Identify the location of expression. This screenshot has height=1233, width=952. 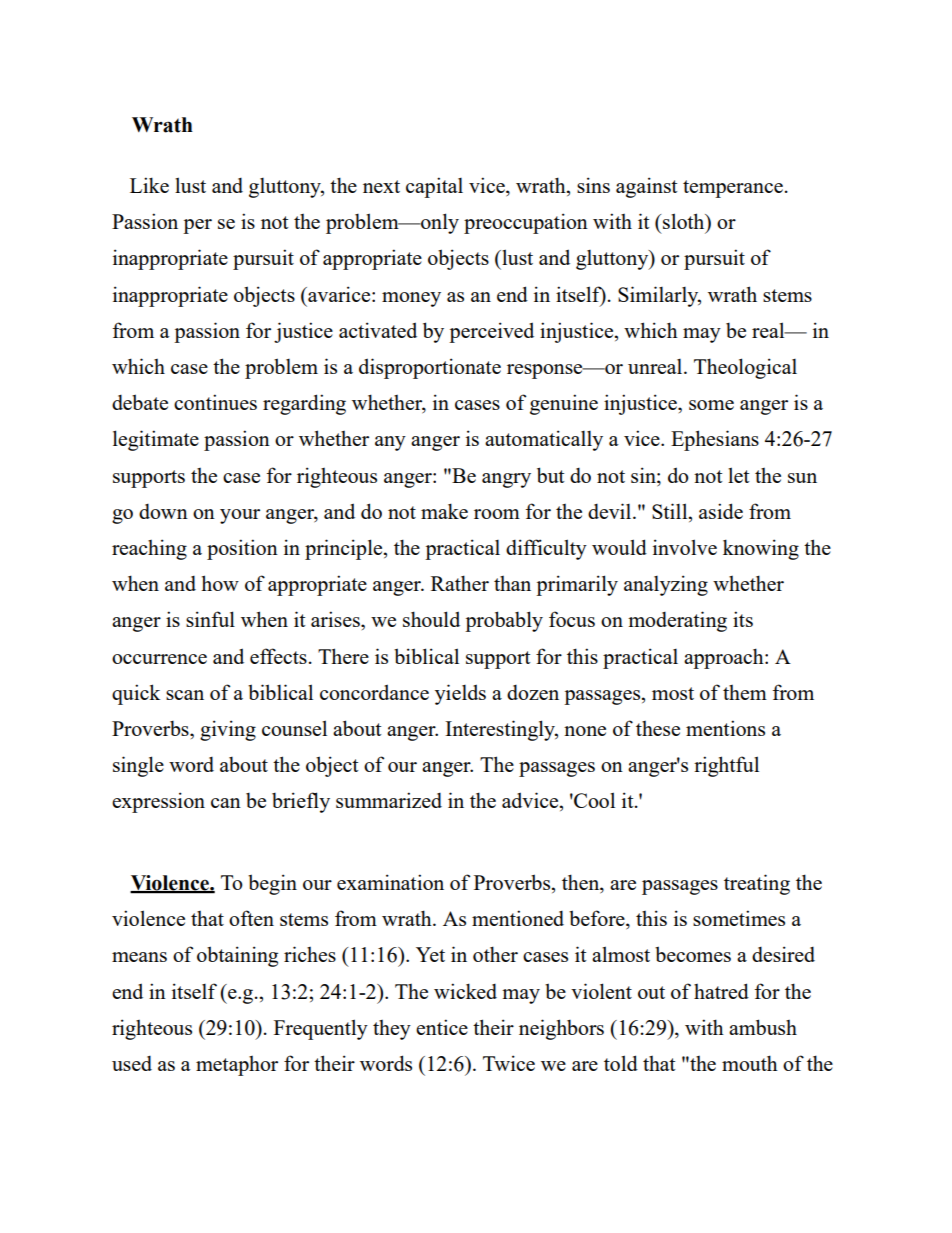
(158, 802).
